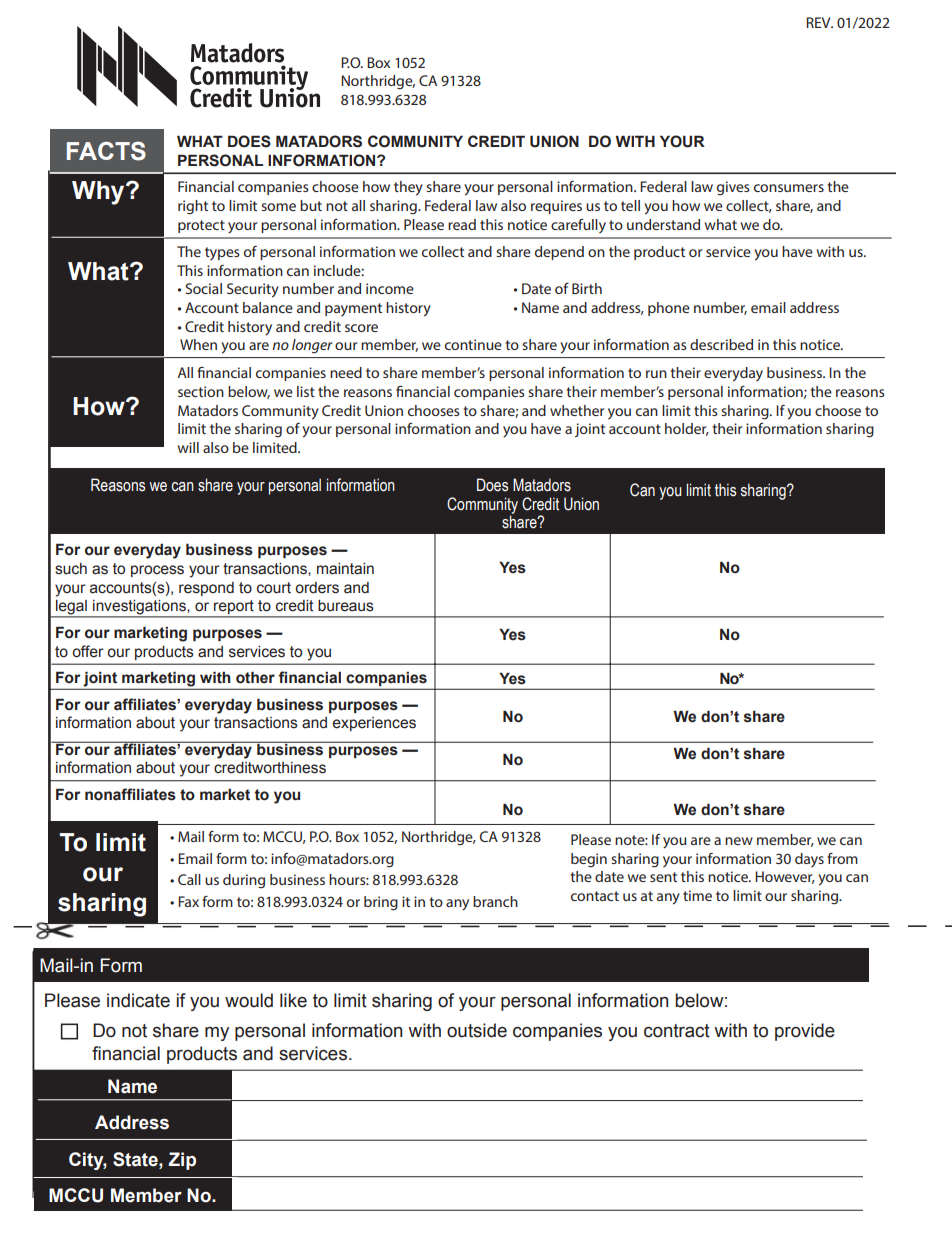 The height and width of the image is (1233, 952). Describe the element at coordinates (182, 1161) in the image. I see `Zip` at that location.
